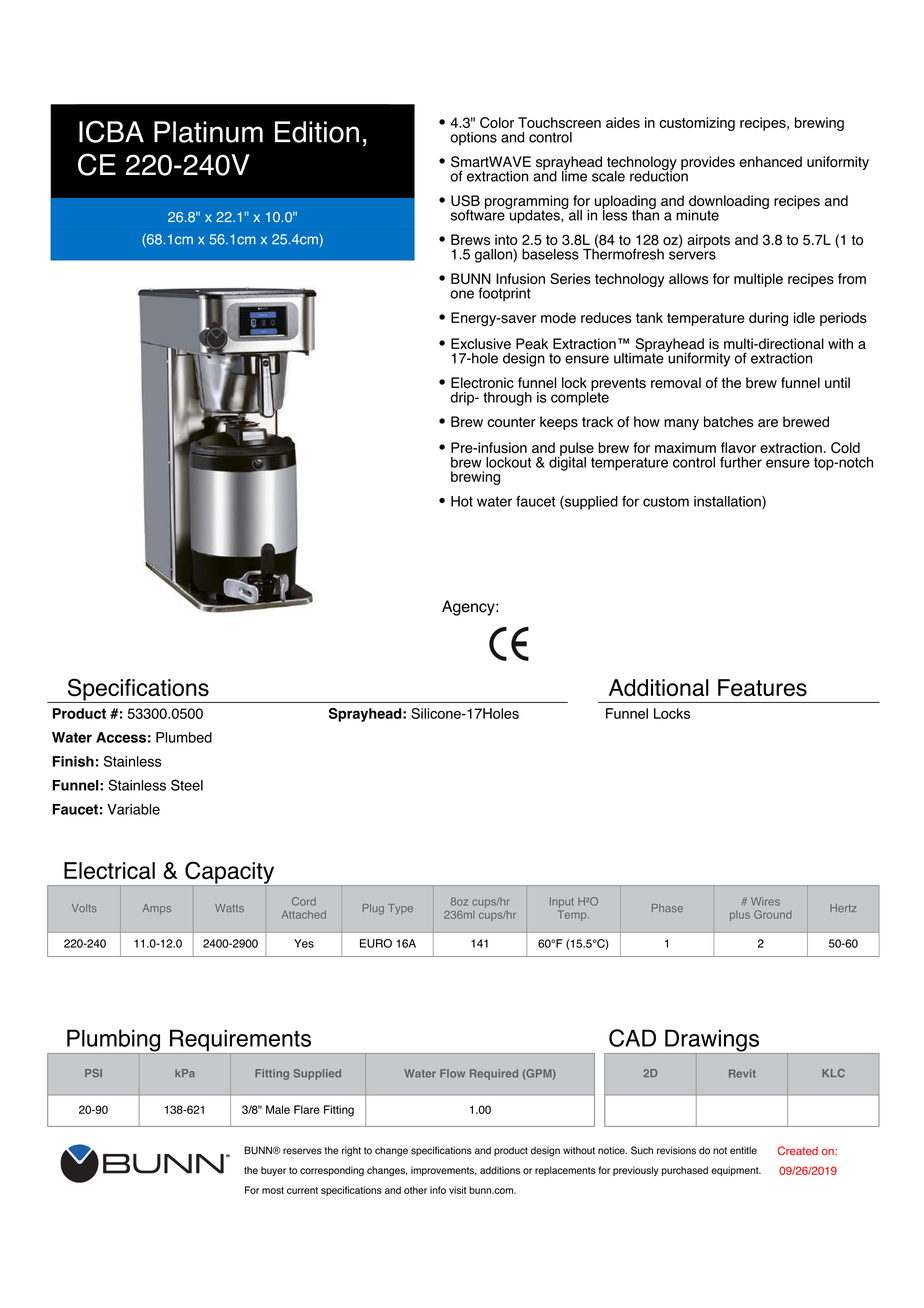  What do you see at coordinates (728, 502) in the image?
I see `installation` at bounding box center [728, 502].
